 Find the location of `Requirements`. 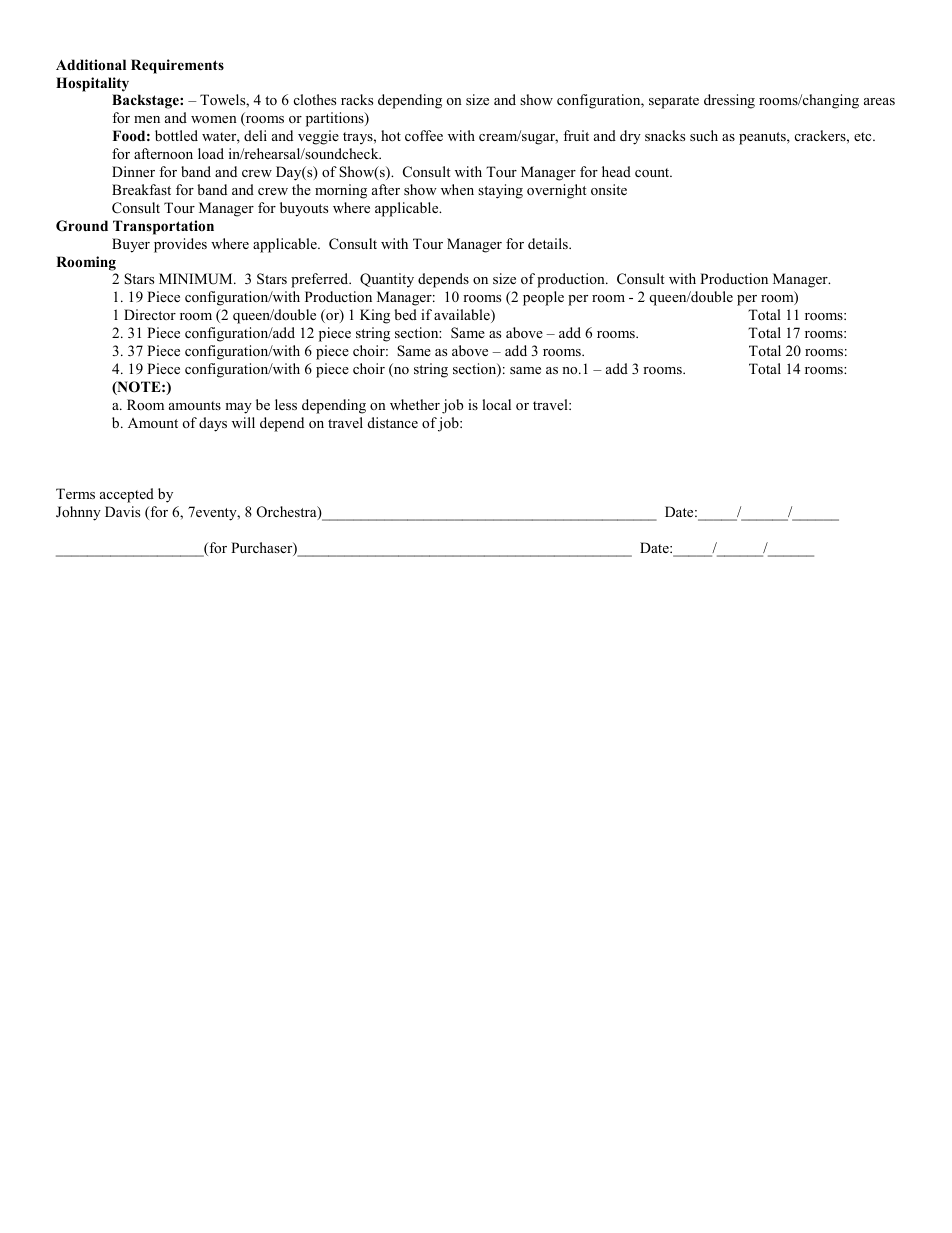

Requirements is located at coordinates (177, 66).
